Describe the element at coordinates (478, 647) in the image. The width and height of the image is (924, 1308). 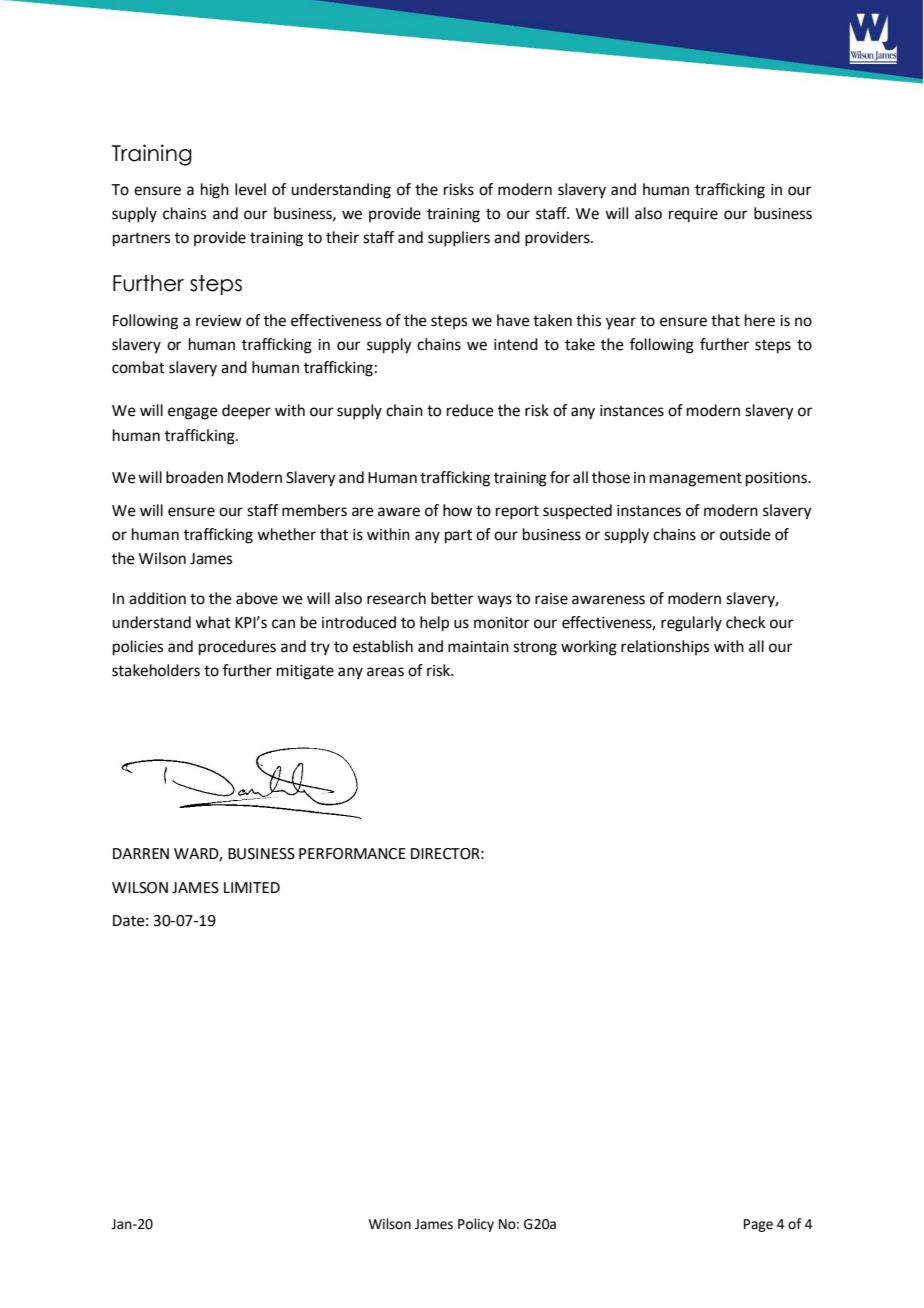
I see `maintain` at that location.
